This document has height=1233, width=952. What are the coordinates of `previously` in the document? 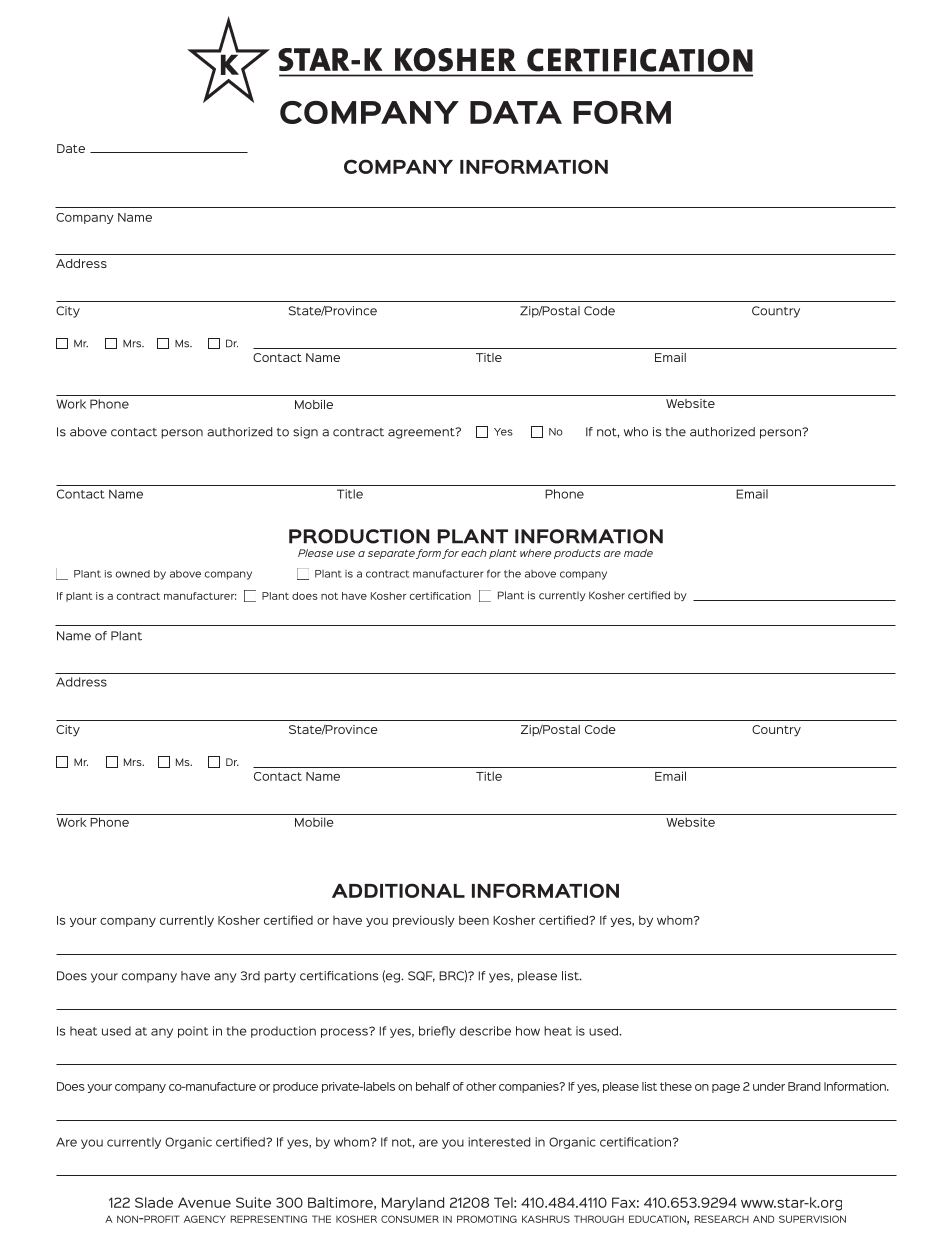 It's located at (424, 921).
